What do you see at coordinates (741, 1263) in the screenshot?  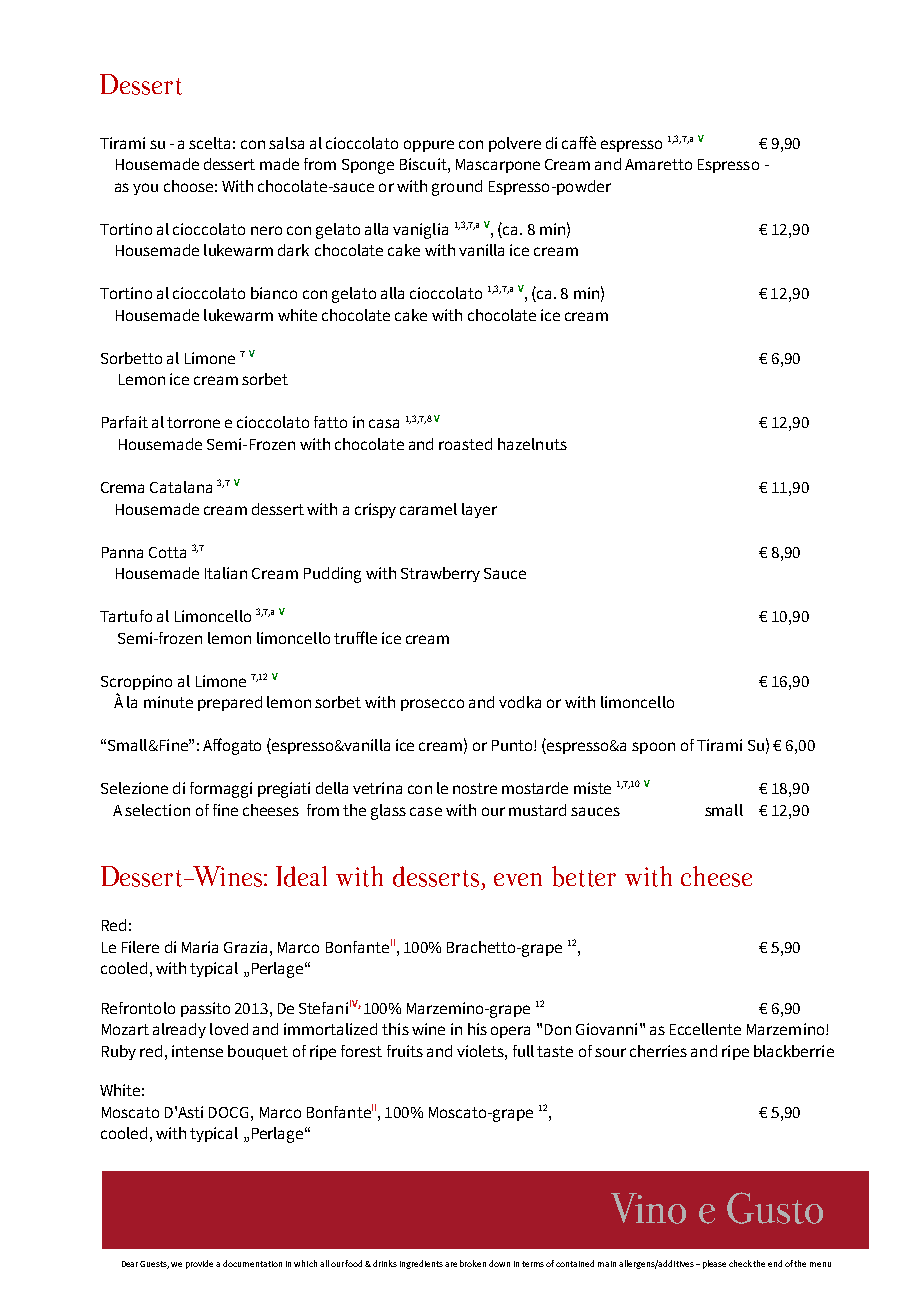 I see `check` at bounding box center [741, 1263].
